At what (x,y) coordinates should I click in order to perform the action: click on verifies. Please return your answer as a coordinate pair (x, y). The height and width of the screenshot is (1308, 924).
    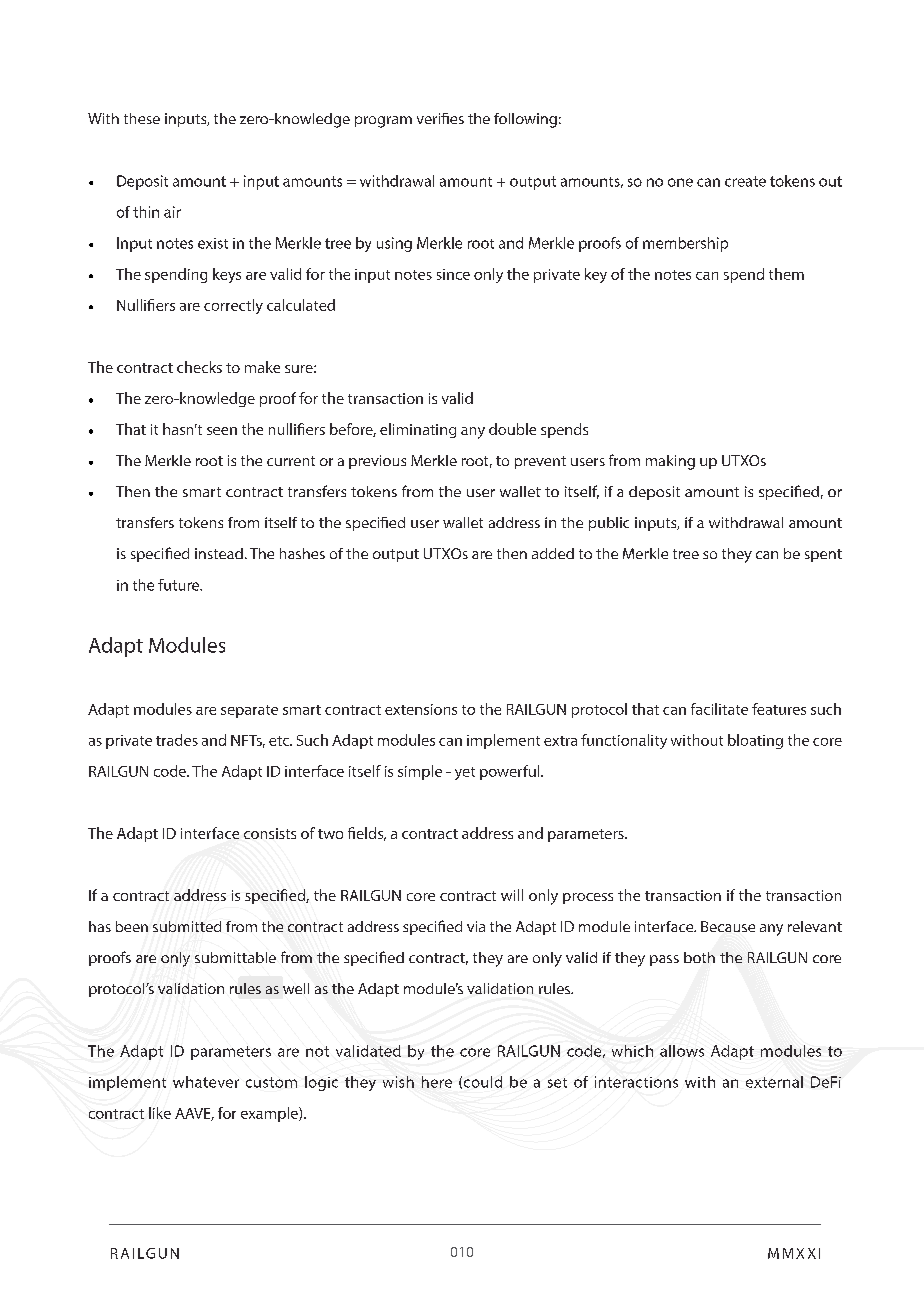
    Looking at the image, I should click on (440, 118).
